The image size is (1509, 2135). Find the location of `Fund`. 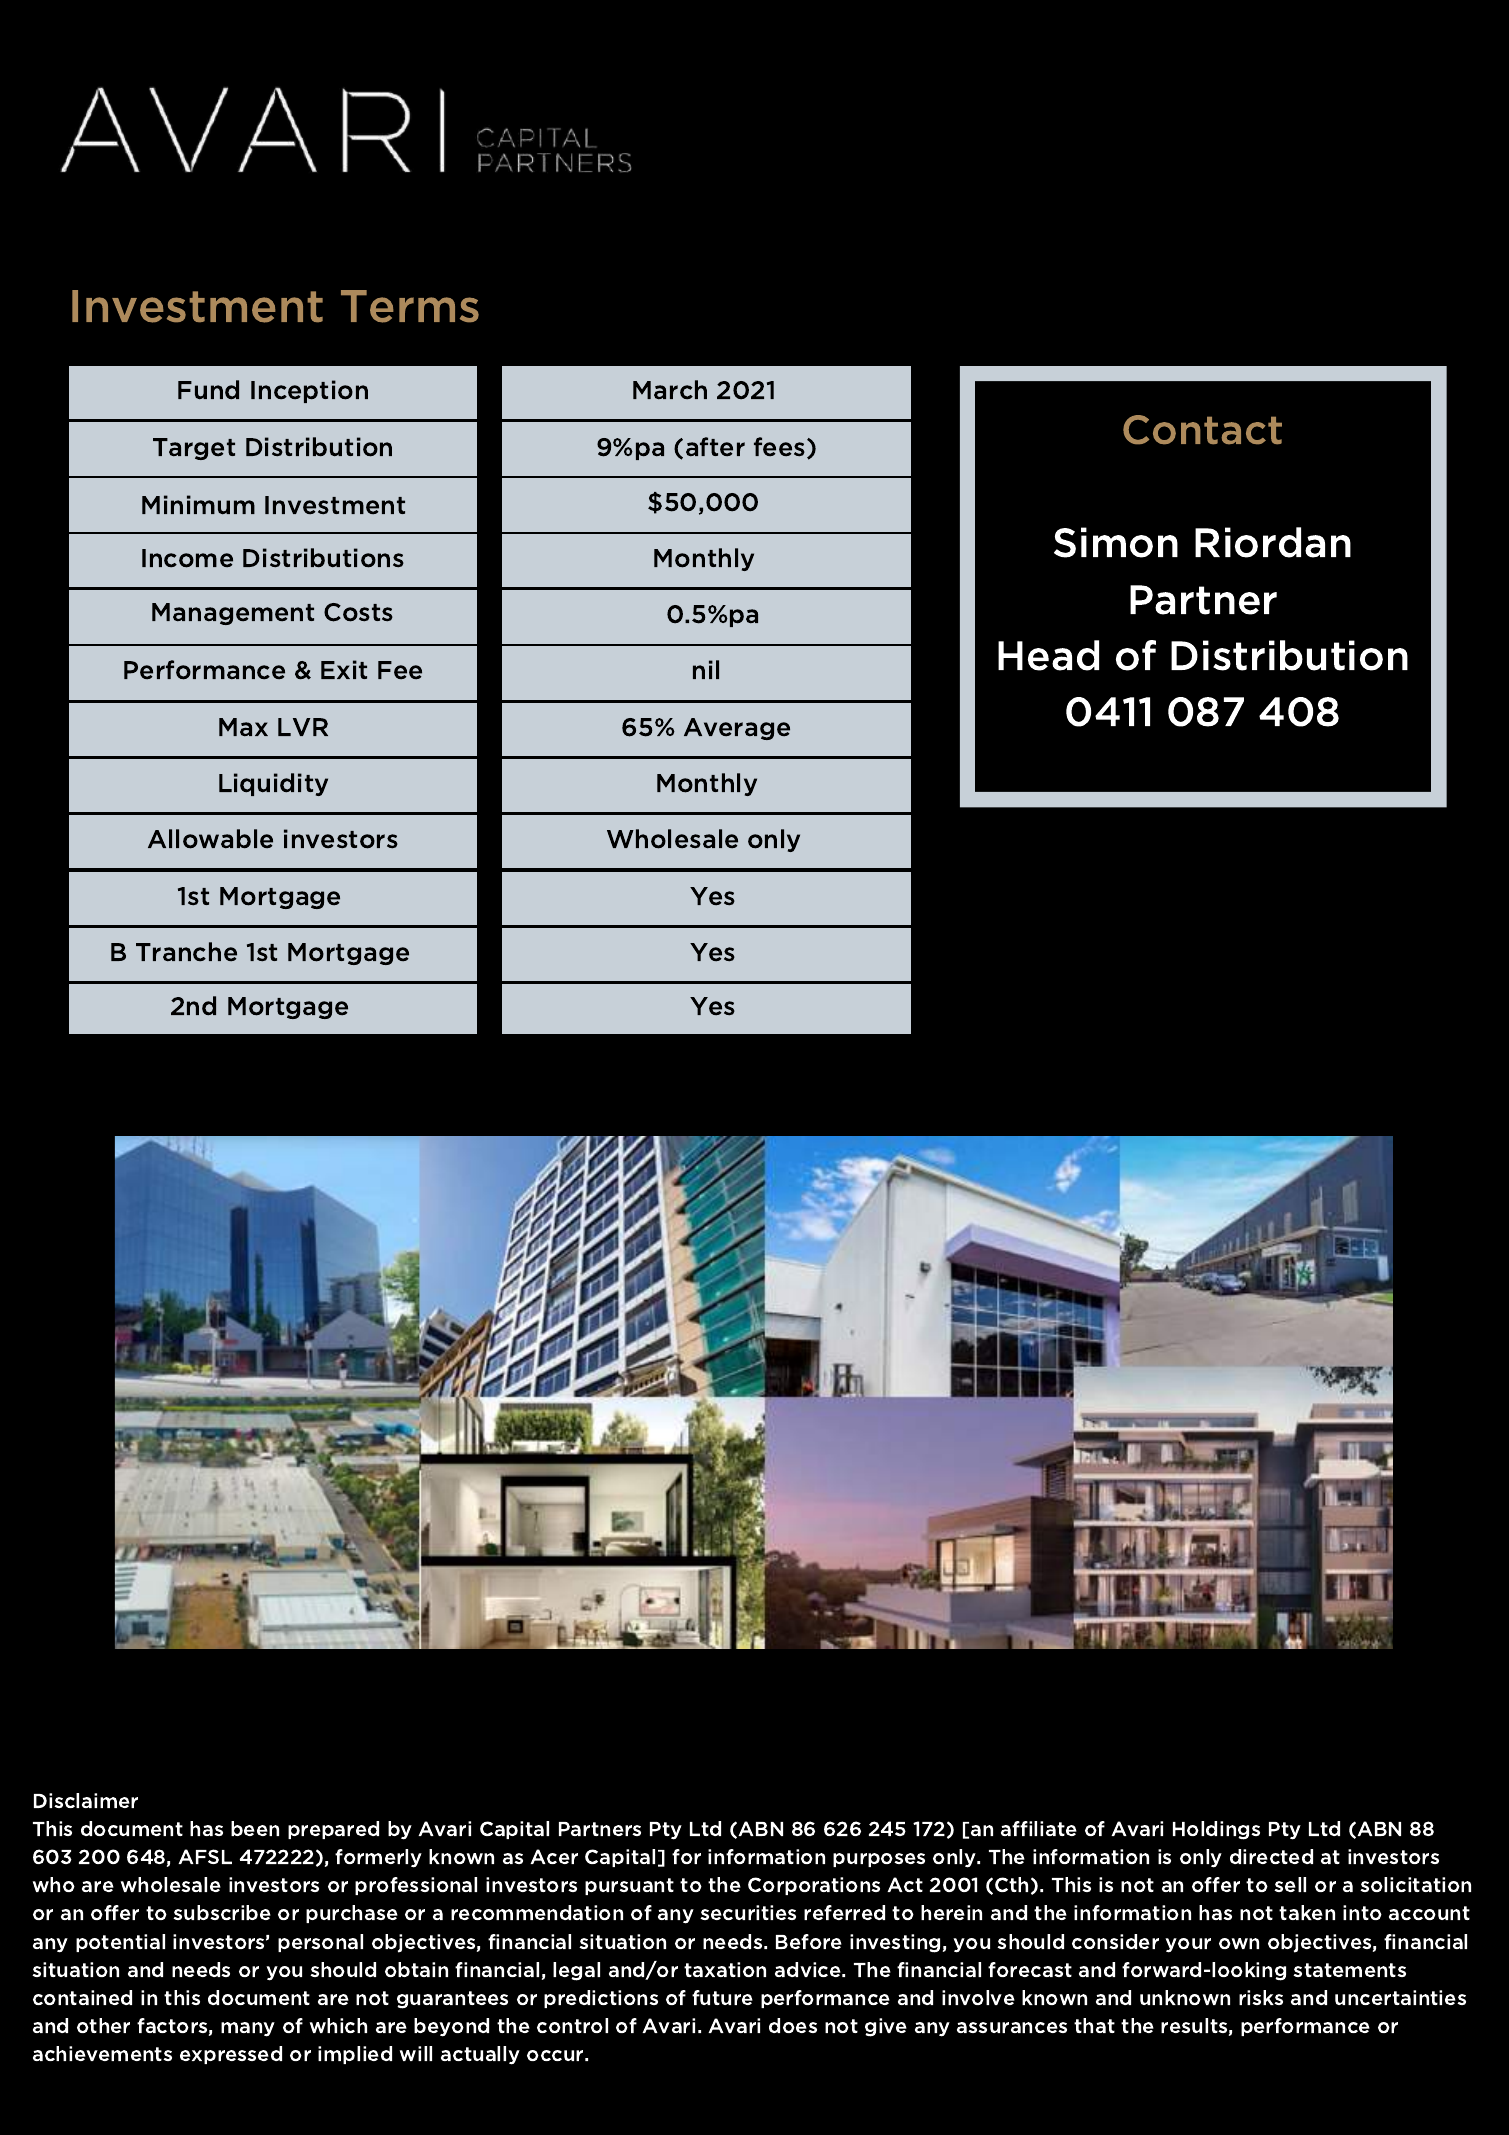

Fund is located at coordinates (208, 389).
